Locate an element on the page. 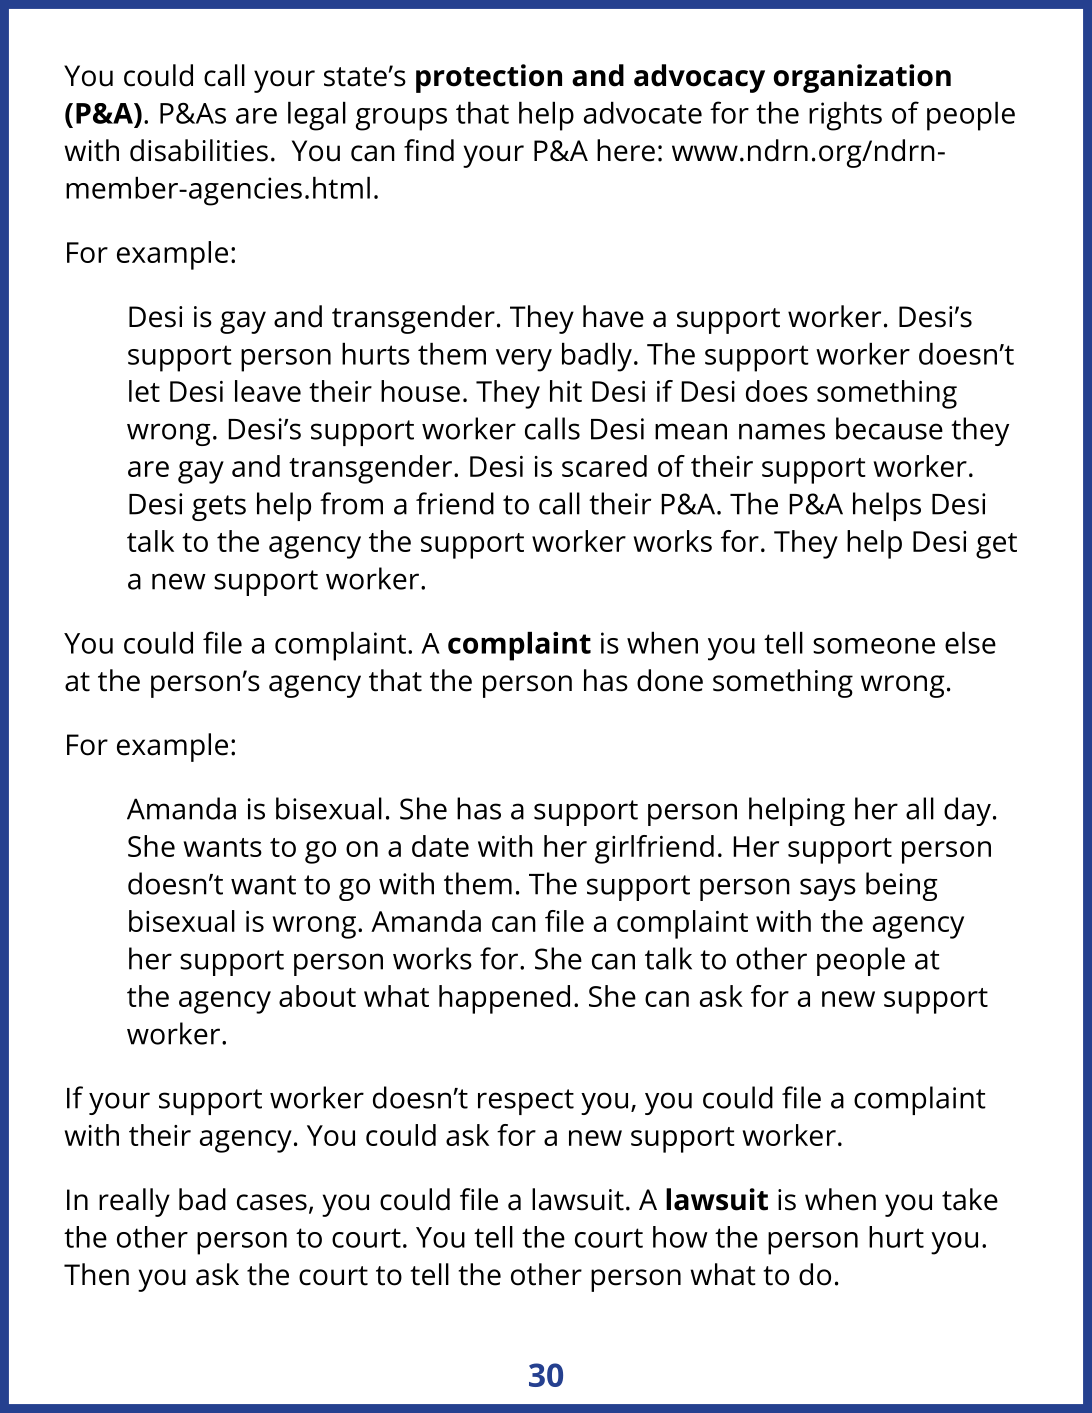  take is located at coordinates (970, 1199).
